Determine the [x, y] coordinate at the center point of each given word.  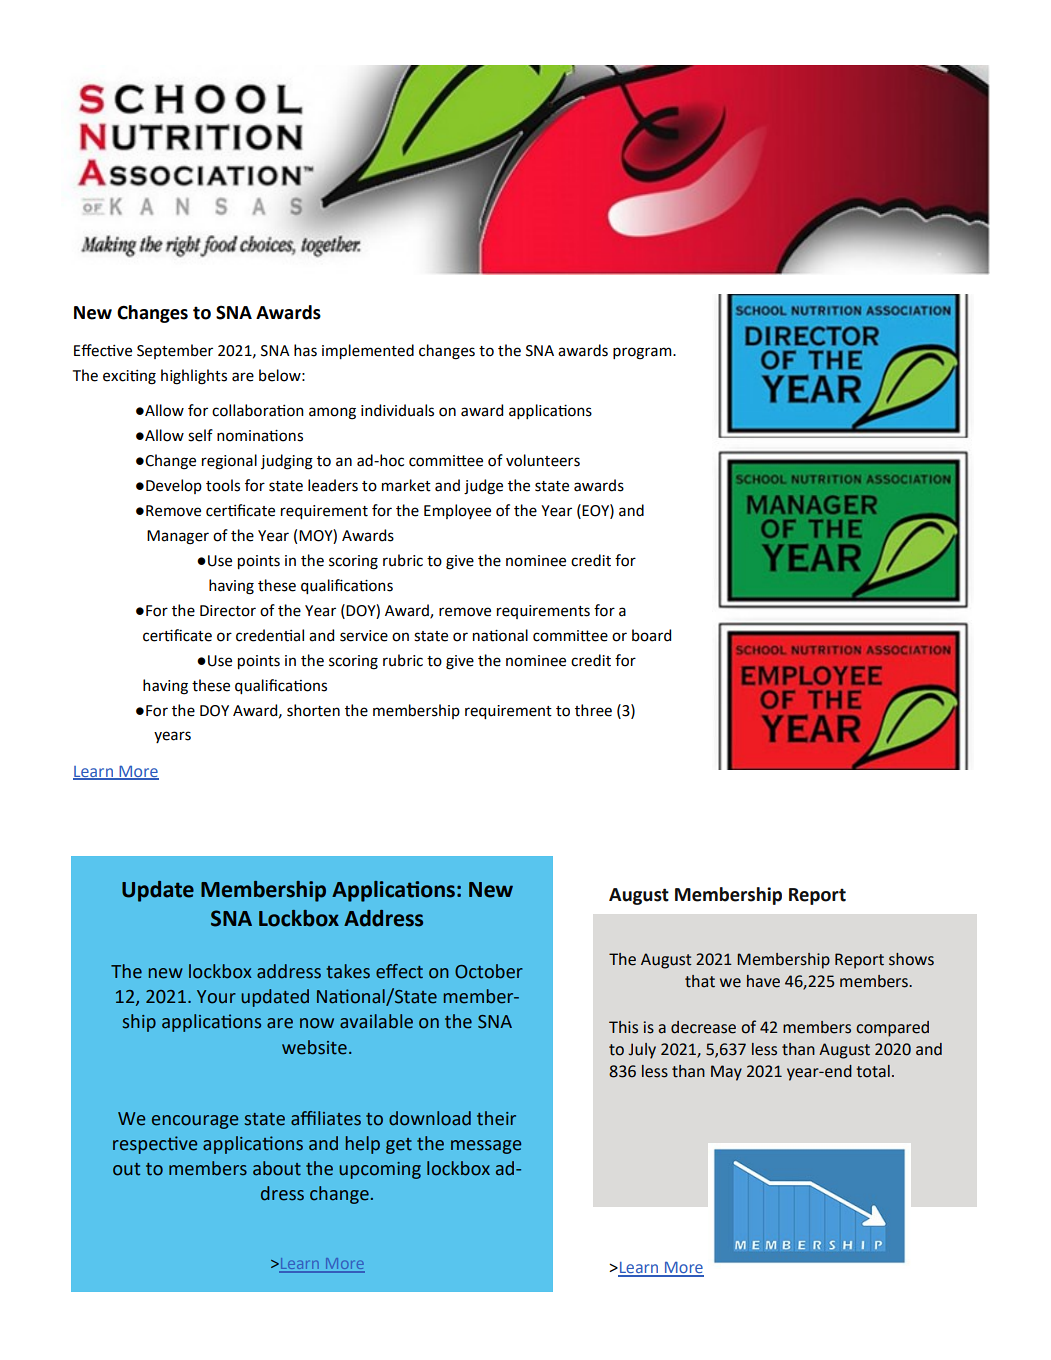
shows [911, 959]
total [873, 1071]
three [593, 710]
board [651, 635]
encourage [195, 1122]
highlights [194, 377]
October [489, 971]
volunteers [543, 460]
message [486, 1147]
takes [348, 971]
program [643, 353]
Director [228, 611]
